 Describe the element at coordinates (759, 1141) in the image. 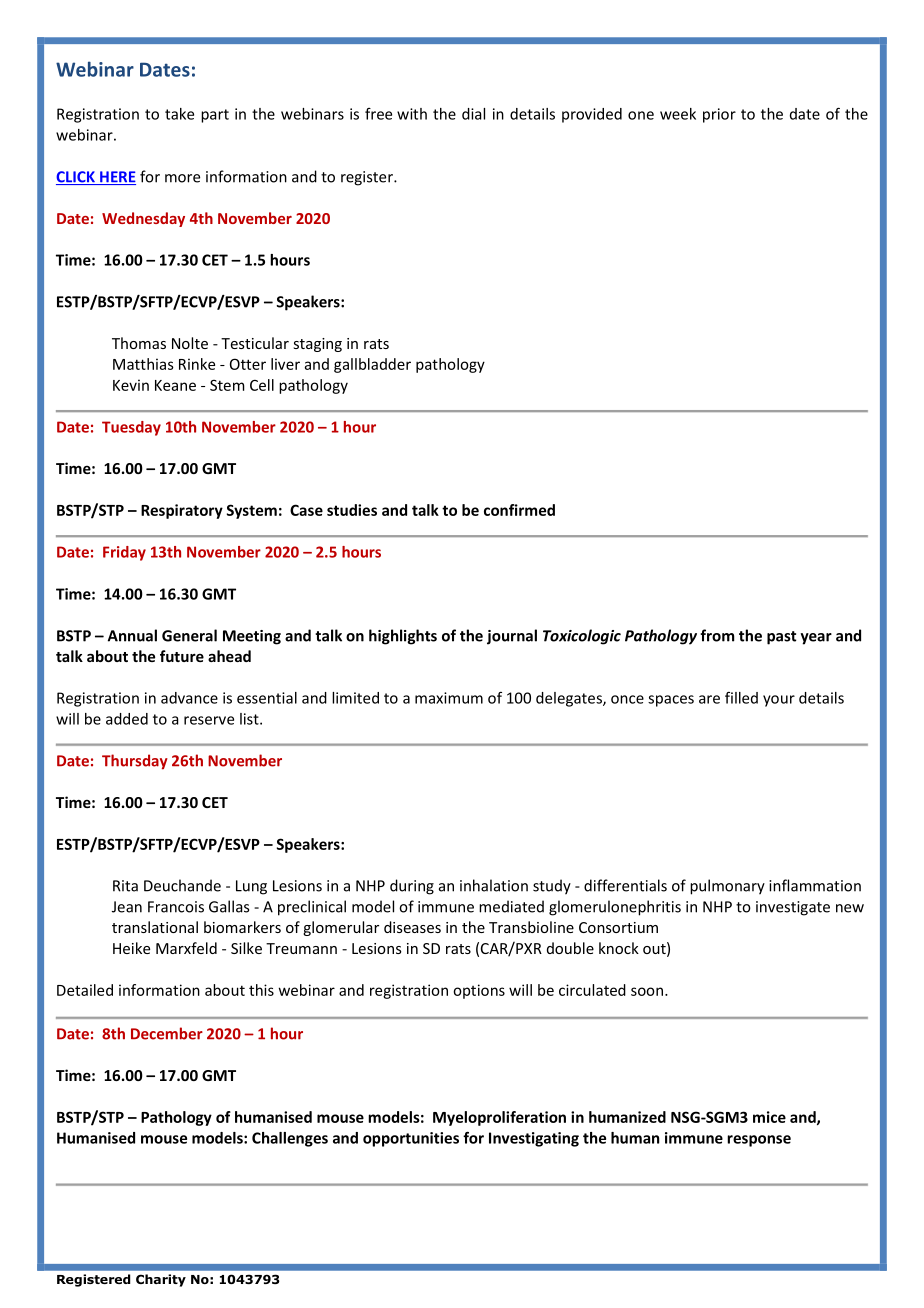

I see `response` at that location.
